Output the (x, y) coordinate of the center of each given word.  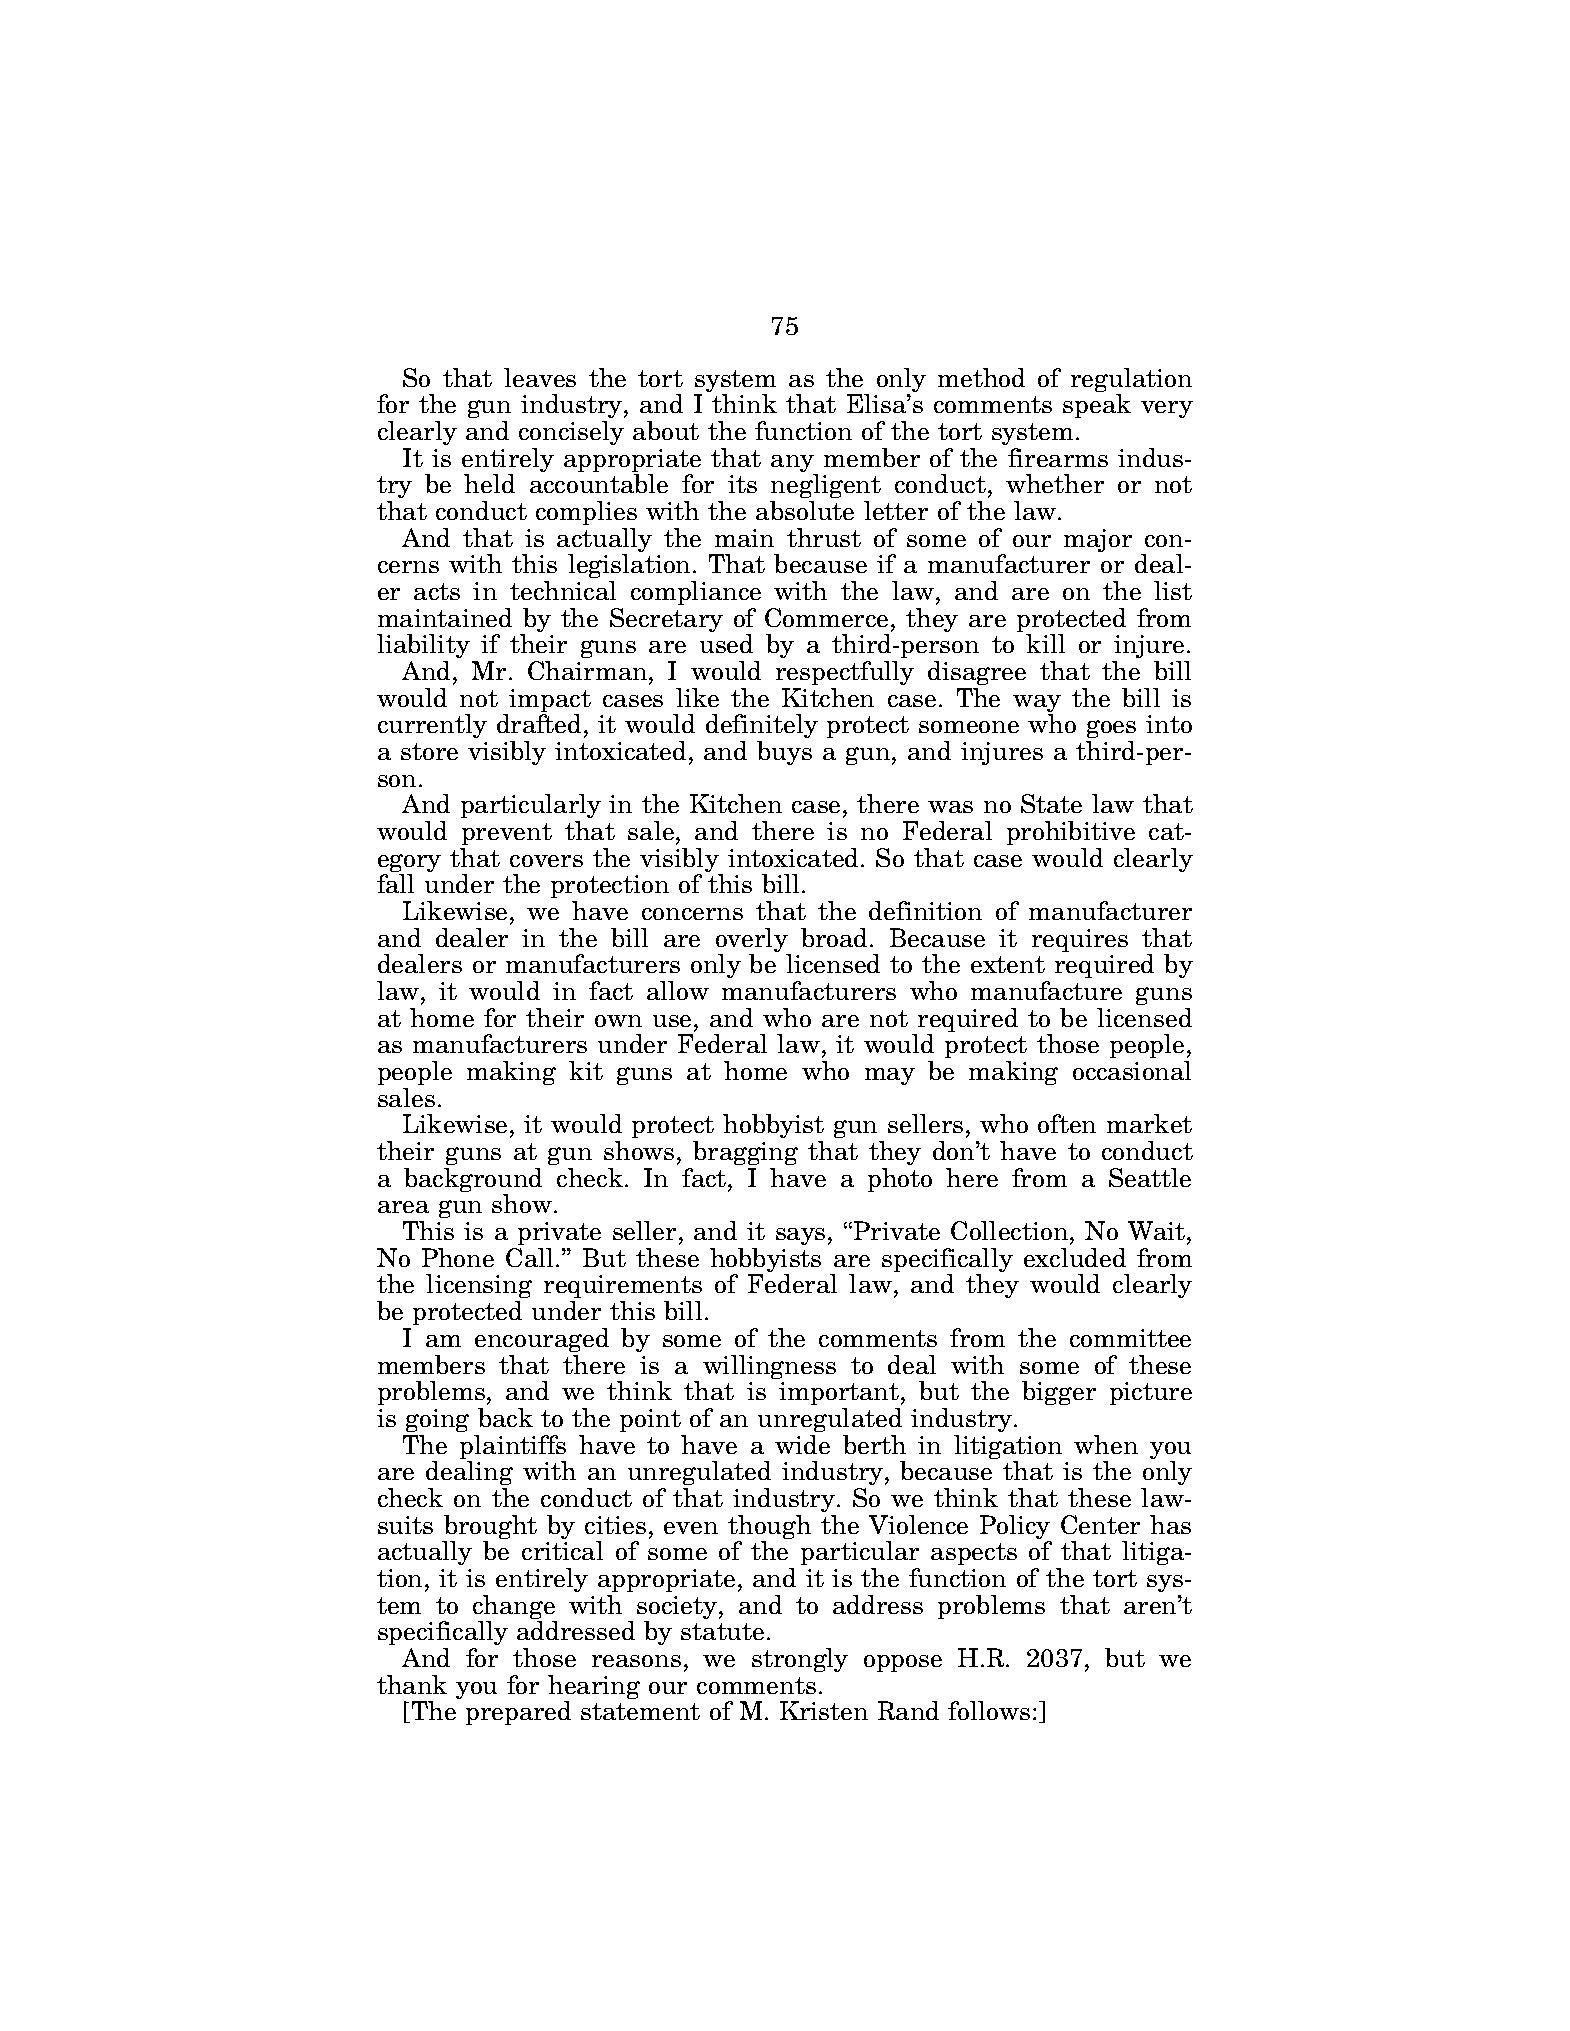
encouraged (542, 1340)
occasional (1132, 1070)
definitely (762, 728)
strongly (800, 1660)
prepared (518, 1713)
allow (678, 990)
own (618, 1021)
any (794, 465)
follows (989, 1710)
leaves (540, 377)
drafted (539, 723)
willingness (769, 1367)
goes (1111, 731)
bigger (1059, 1393)
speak (1097, 406)
